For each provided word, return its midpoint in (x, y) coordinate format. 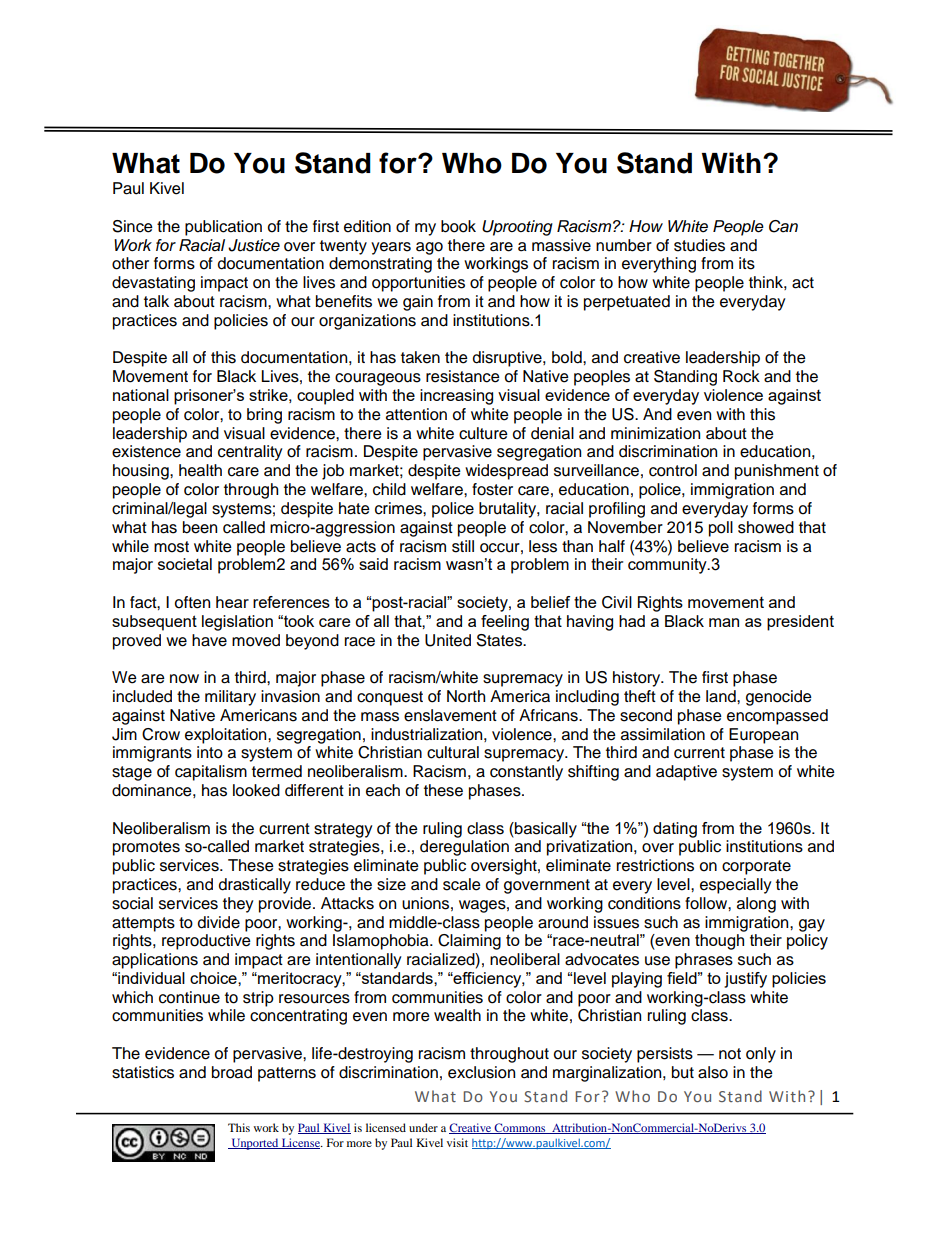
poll (721, 529)
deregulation (464, 848)
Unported (255, 1144)
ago (429, 248)
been (200, 527)
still (463, 546)
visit (457, 1142)
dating (675, 830)
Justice (254, 245)
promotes (146, 848)
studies (699, 245)
